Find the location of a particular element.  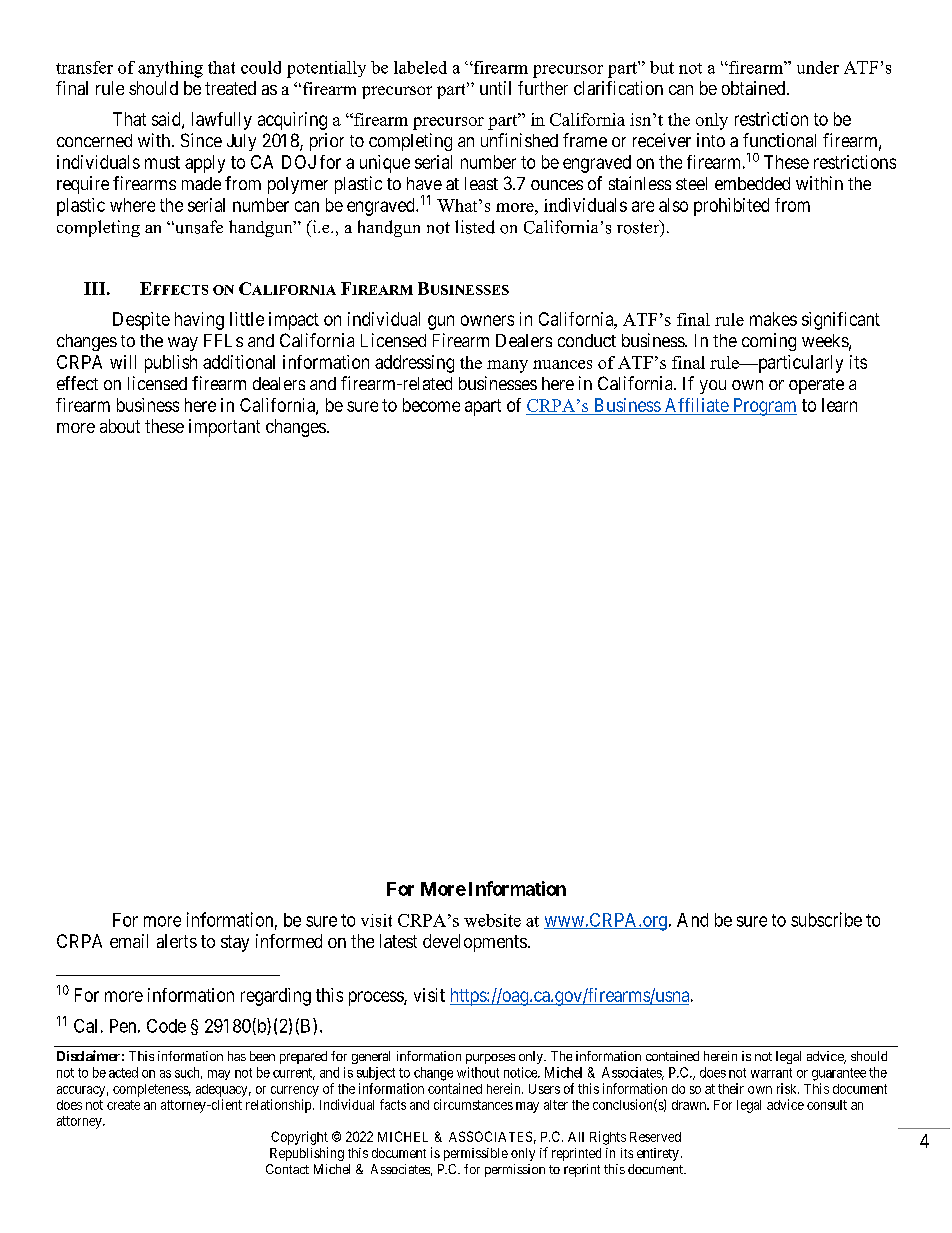

their is located at coordinates (731, 1088).
